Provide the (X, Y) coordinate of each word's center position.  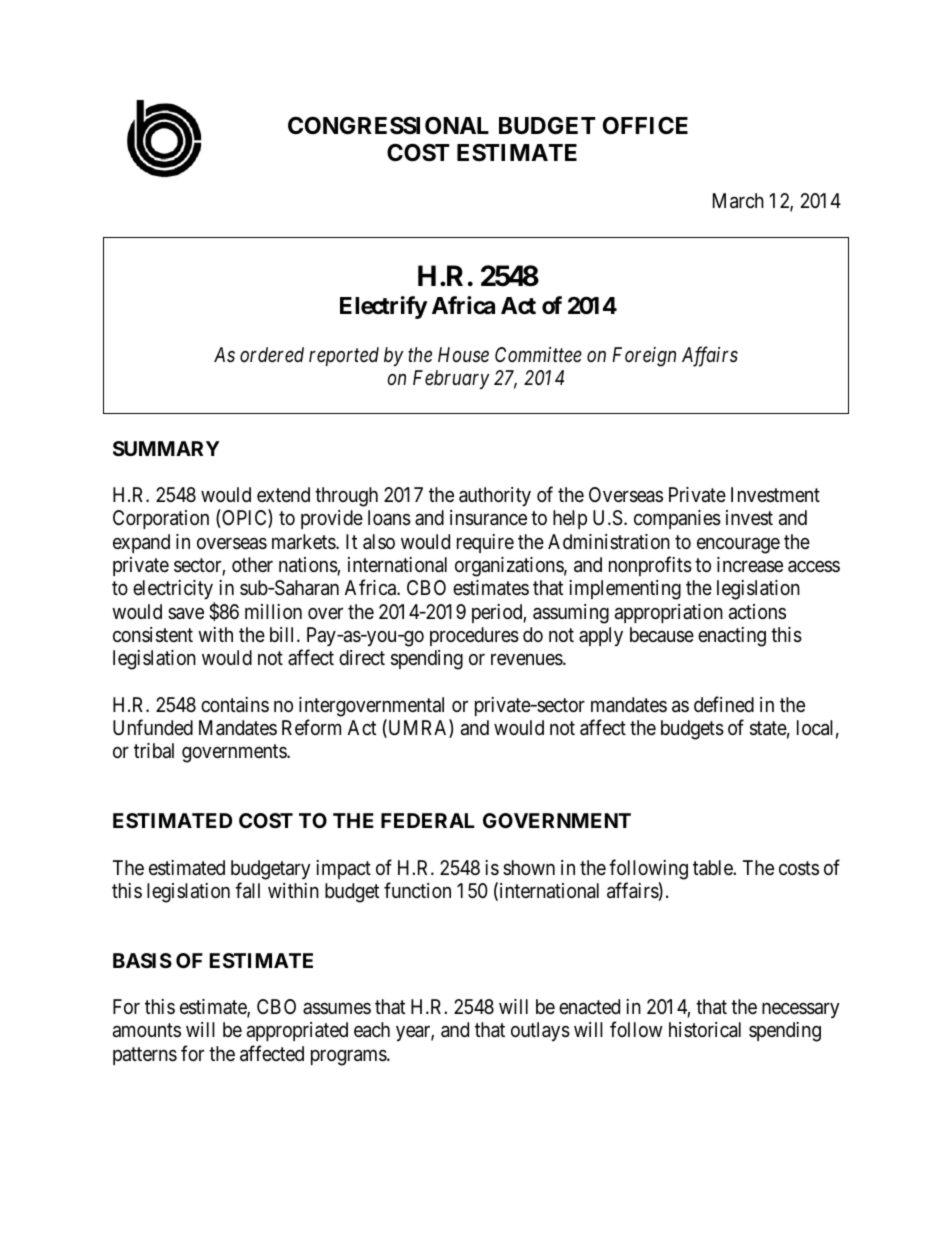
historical (705, 1030)
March (738, 201)
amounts (147, 1031)
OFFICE (645, 126)
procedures (474, 636)
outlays (540, 1031)
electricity (174, 591)
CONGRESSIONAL (388, 126)
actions (757, 612)
